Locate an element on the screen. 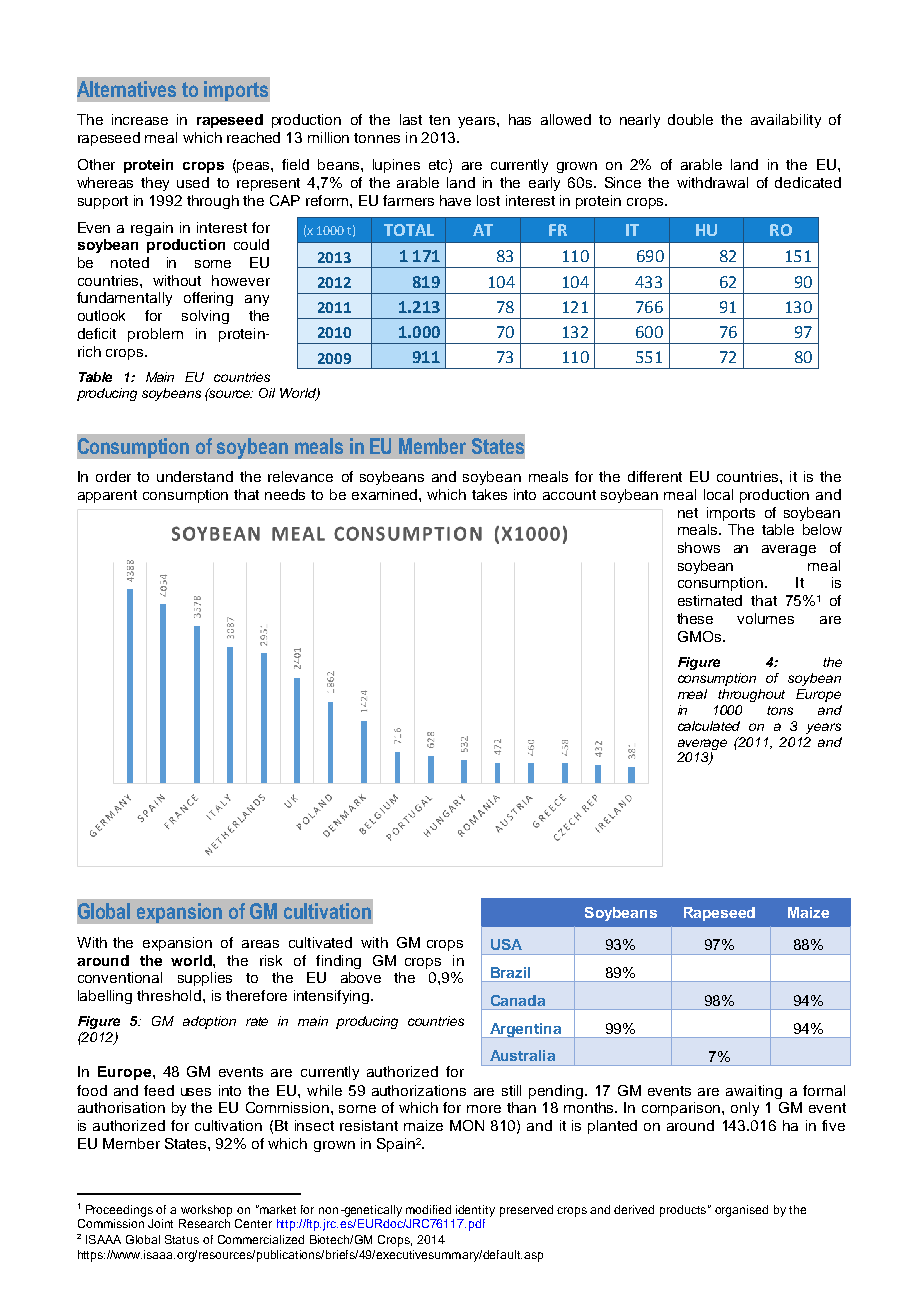 Image resolution: width=924 pixels, height=1307 pixels. tons is located at coordinates (780, 710).
